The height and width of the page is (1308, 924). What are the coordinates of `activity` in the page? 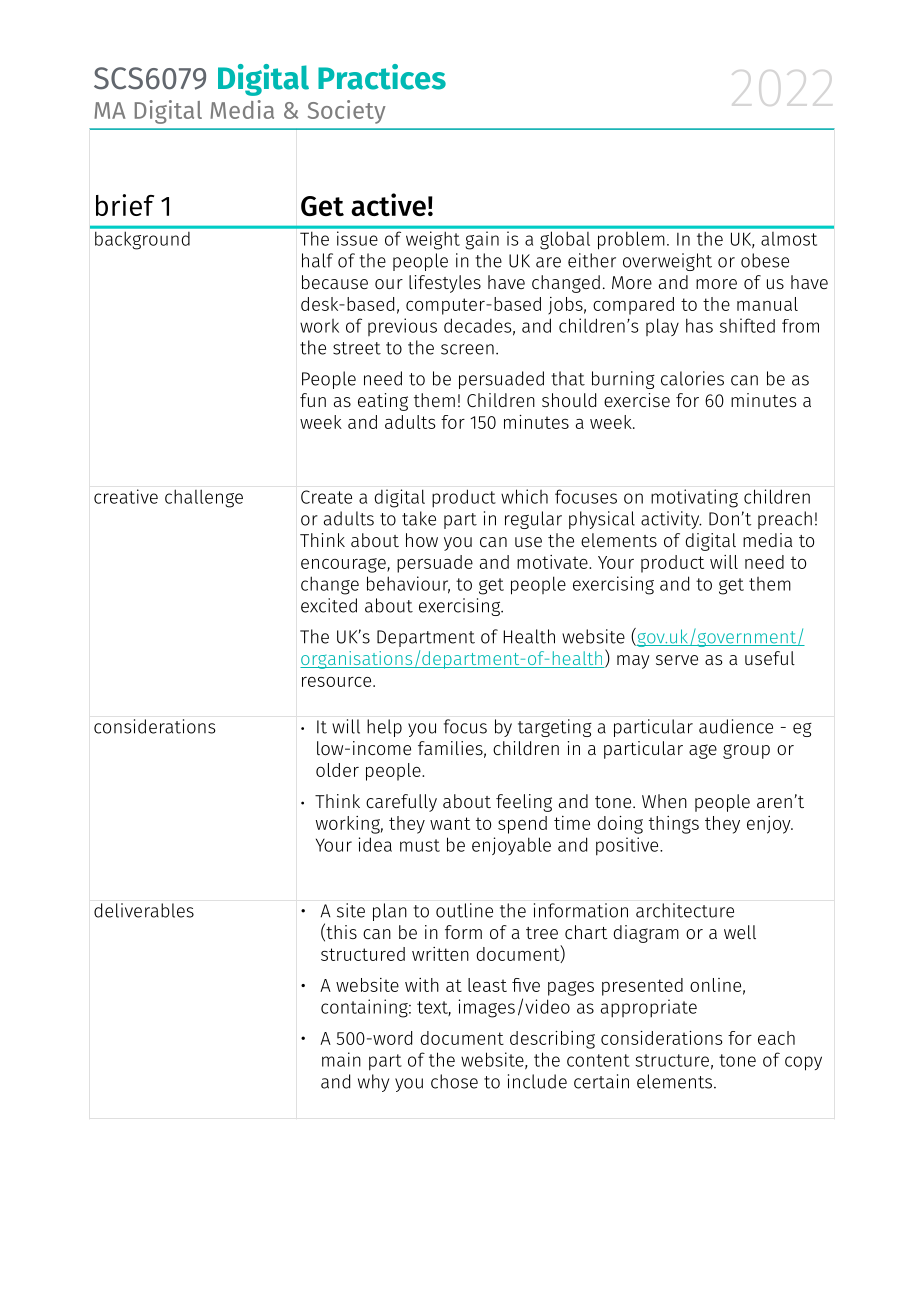 It's located at (671, 520).
